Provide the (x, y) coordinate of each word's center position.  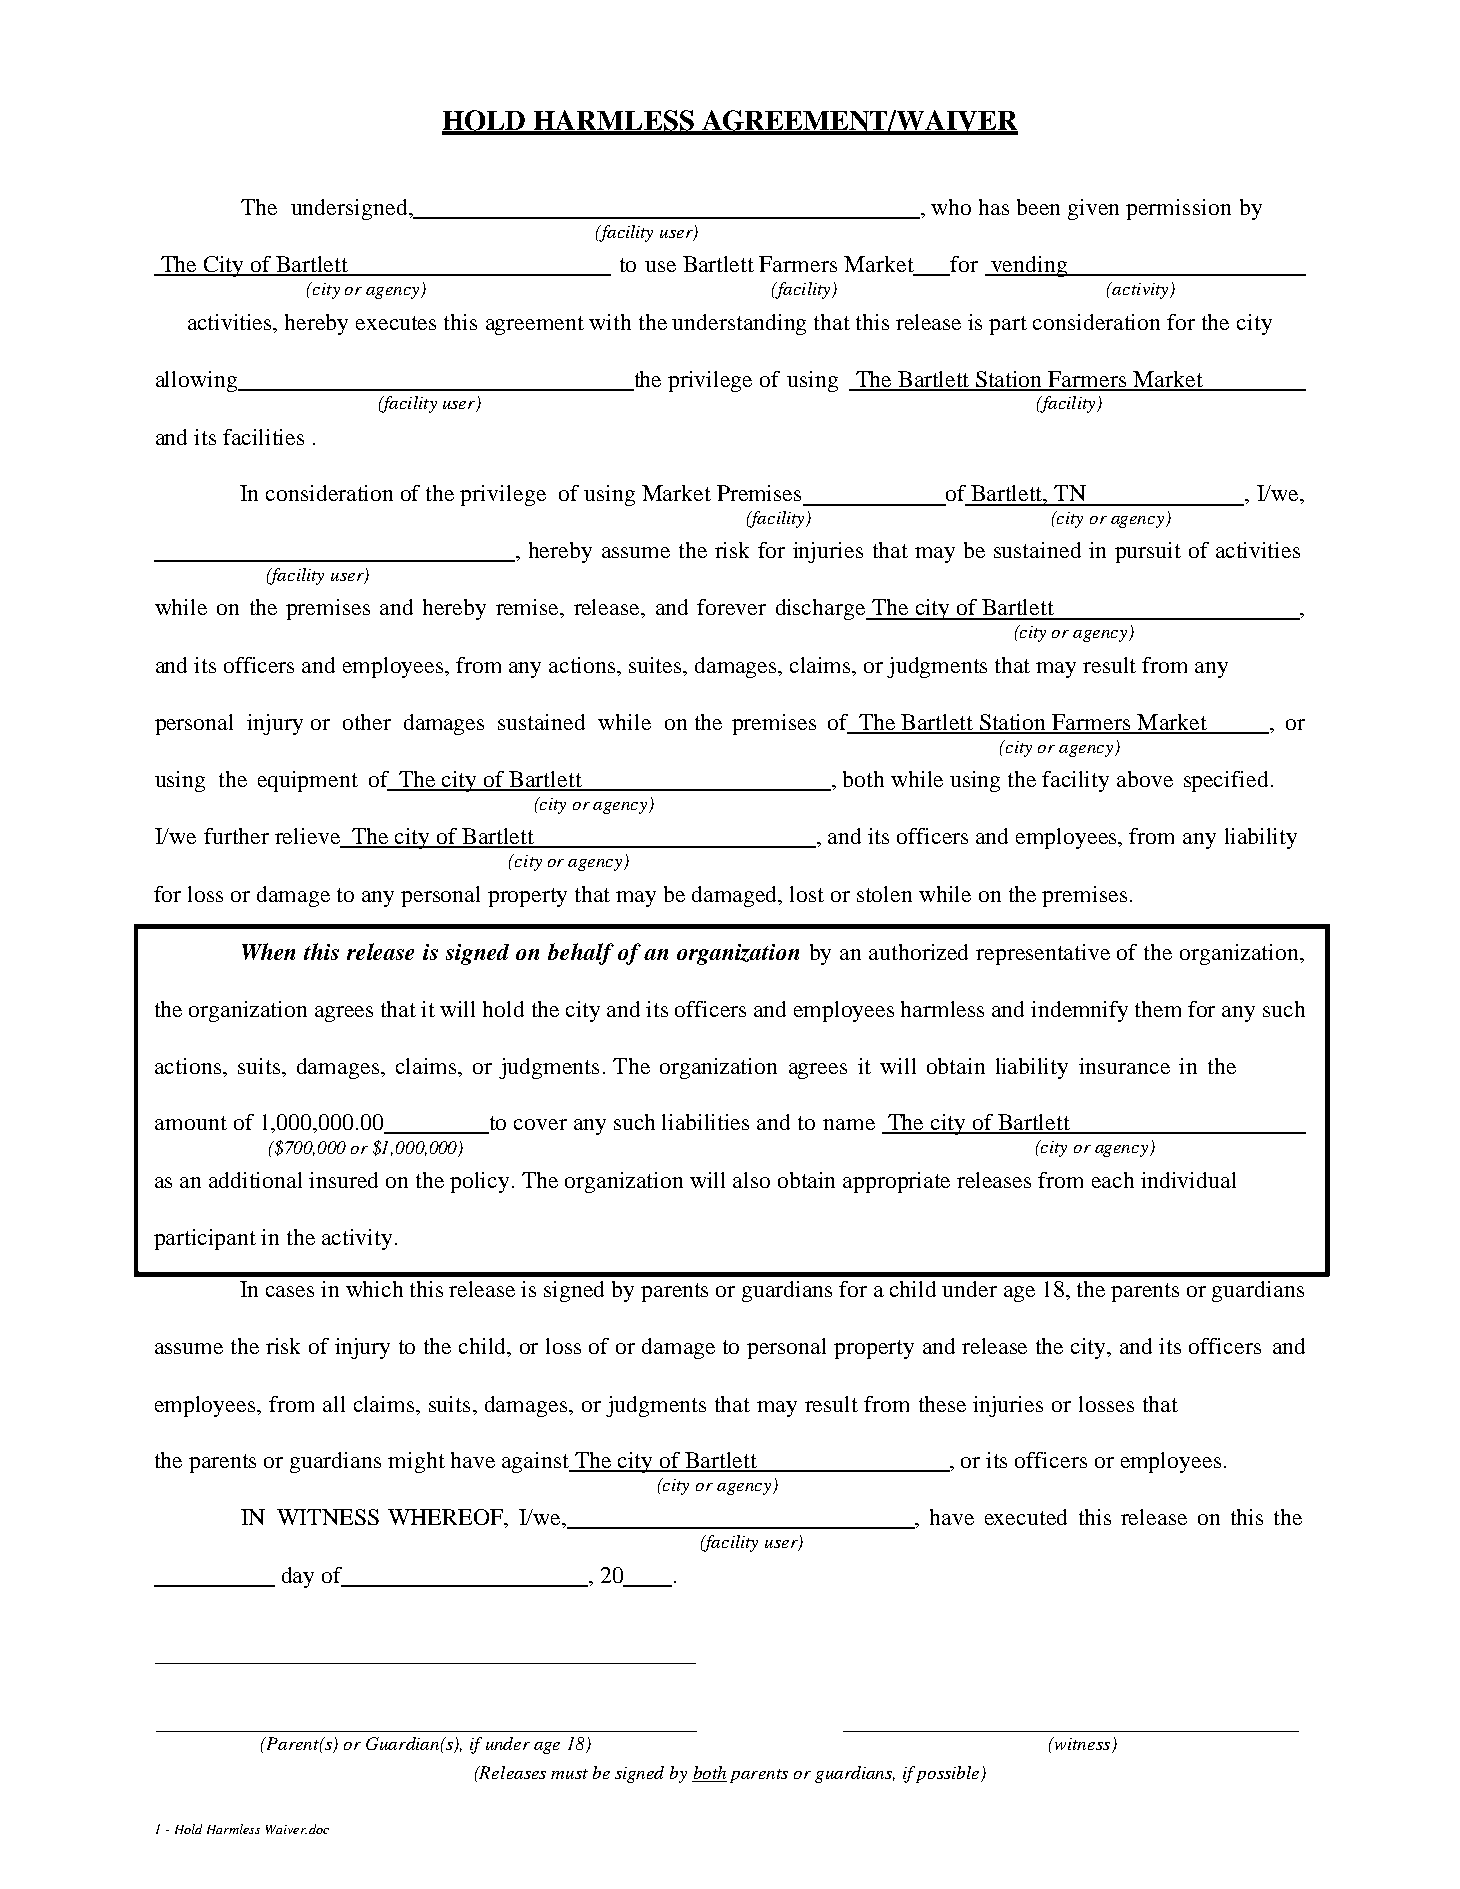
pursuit (1148, 552)
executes (396, 323)
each (1113, 1180)
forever (731, 607)
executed (1026, 1517)
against (536, 1462)
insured (343, 1180)
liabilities (705, 1122)
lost (807, 894)
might (416, 1462)
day (298, 1577)
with (610, 322)
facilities (263, 437)
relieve (308, 837)
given (1093, 209)
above (1145, 779)
